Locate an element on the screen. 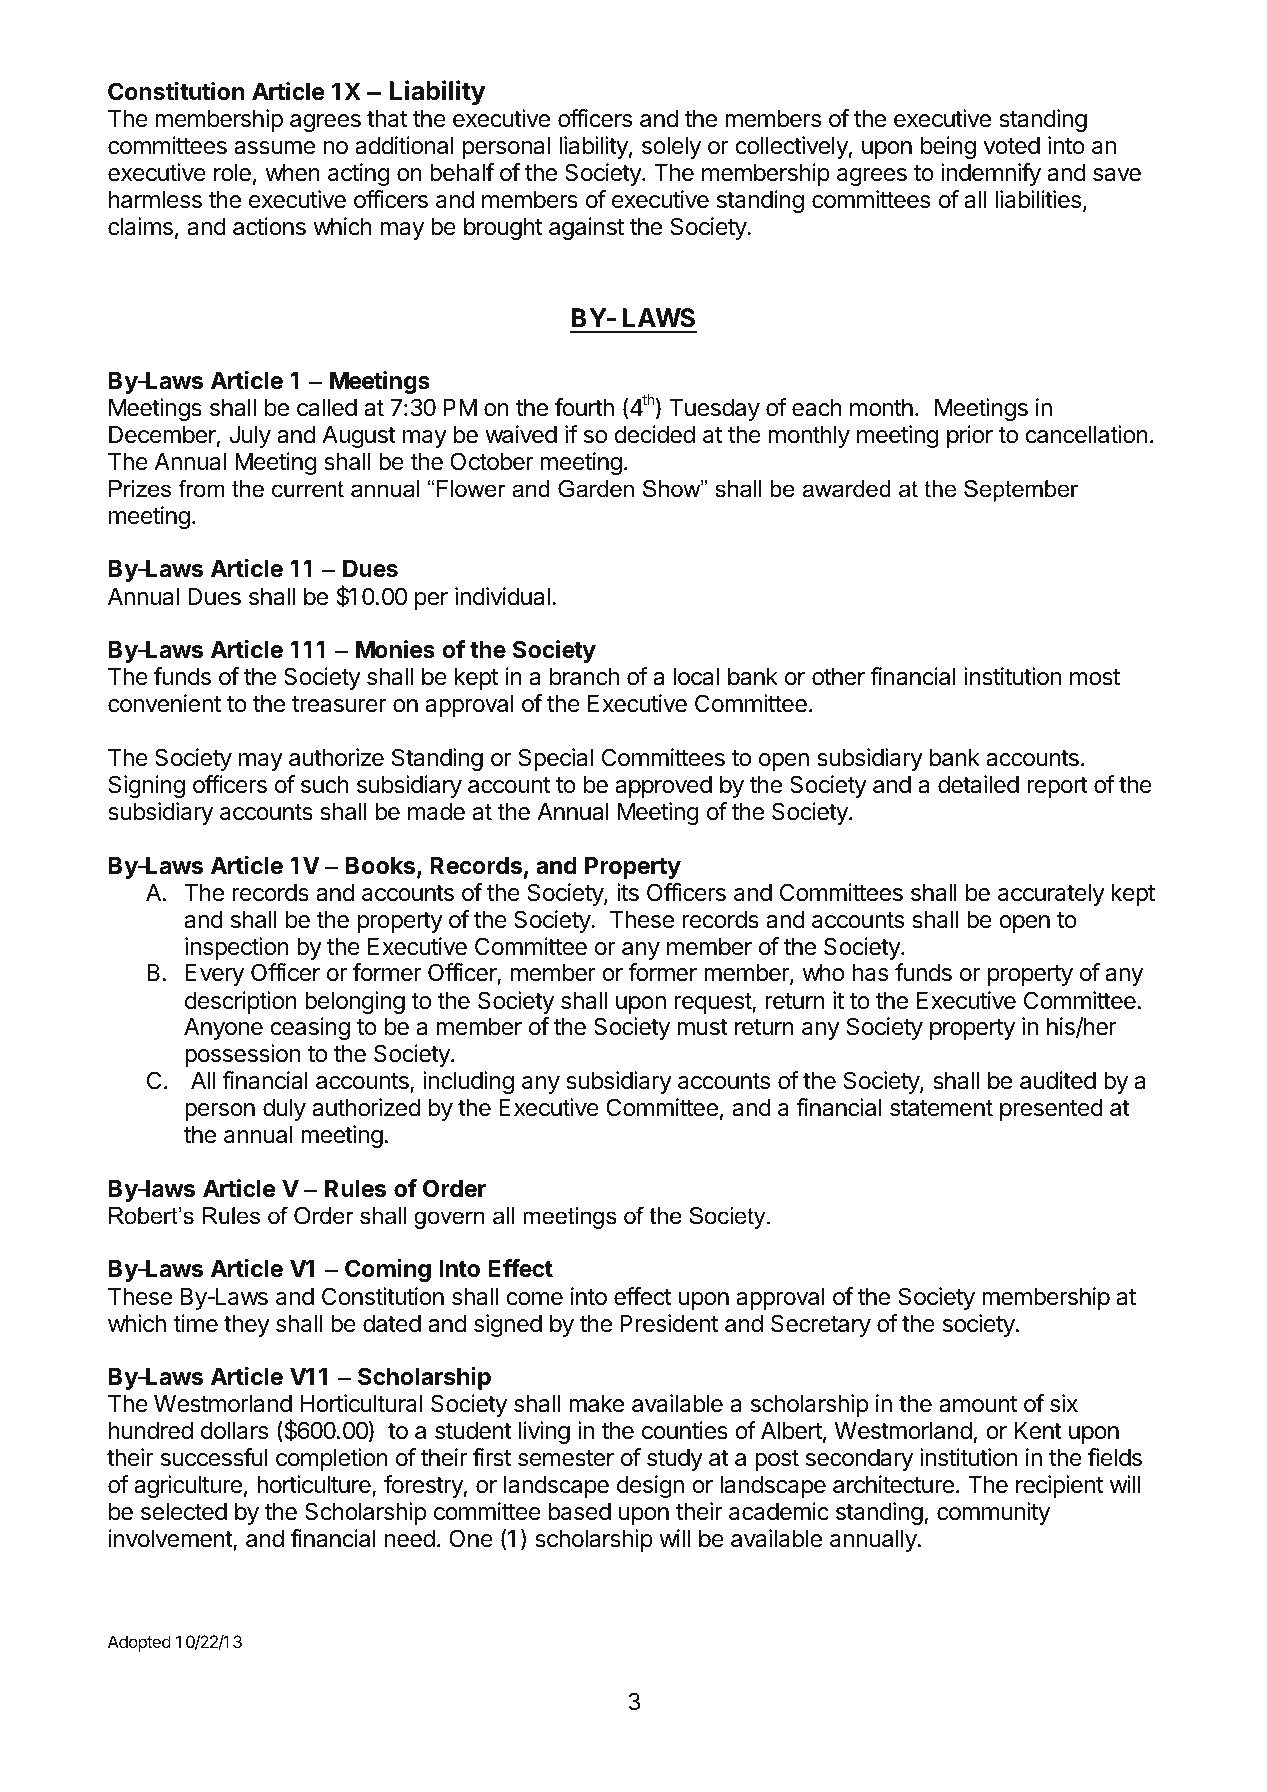 Image resolution: width=1267 pixels, height=1792 pixels. must is located at coordinates (703, 1027).
